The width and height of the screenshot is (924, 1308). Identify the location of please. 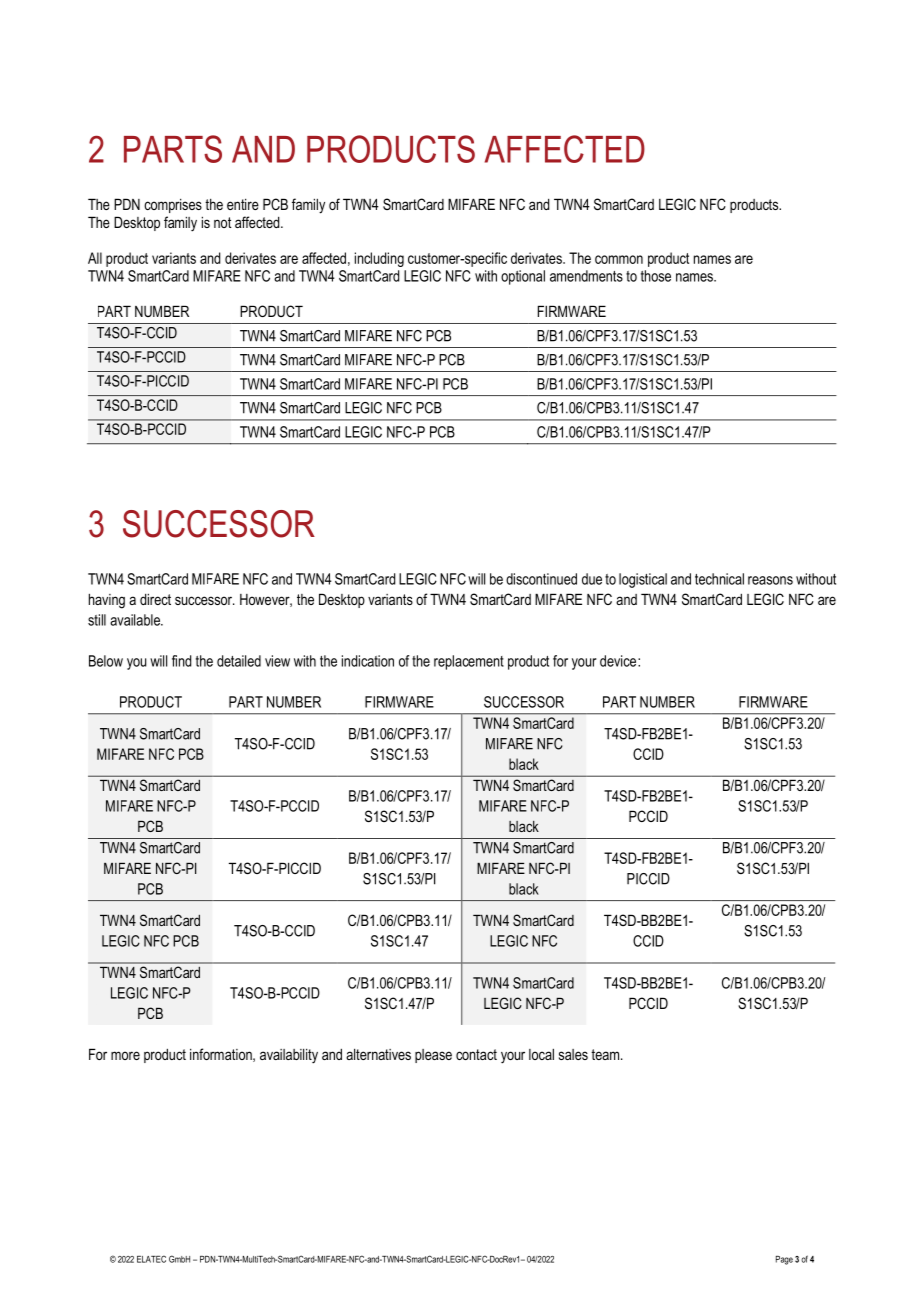
(433, 1056).
